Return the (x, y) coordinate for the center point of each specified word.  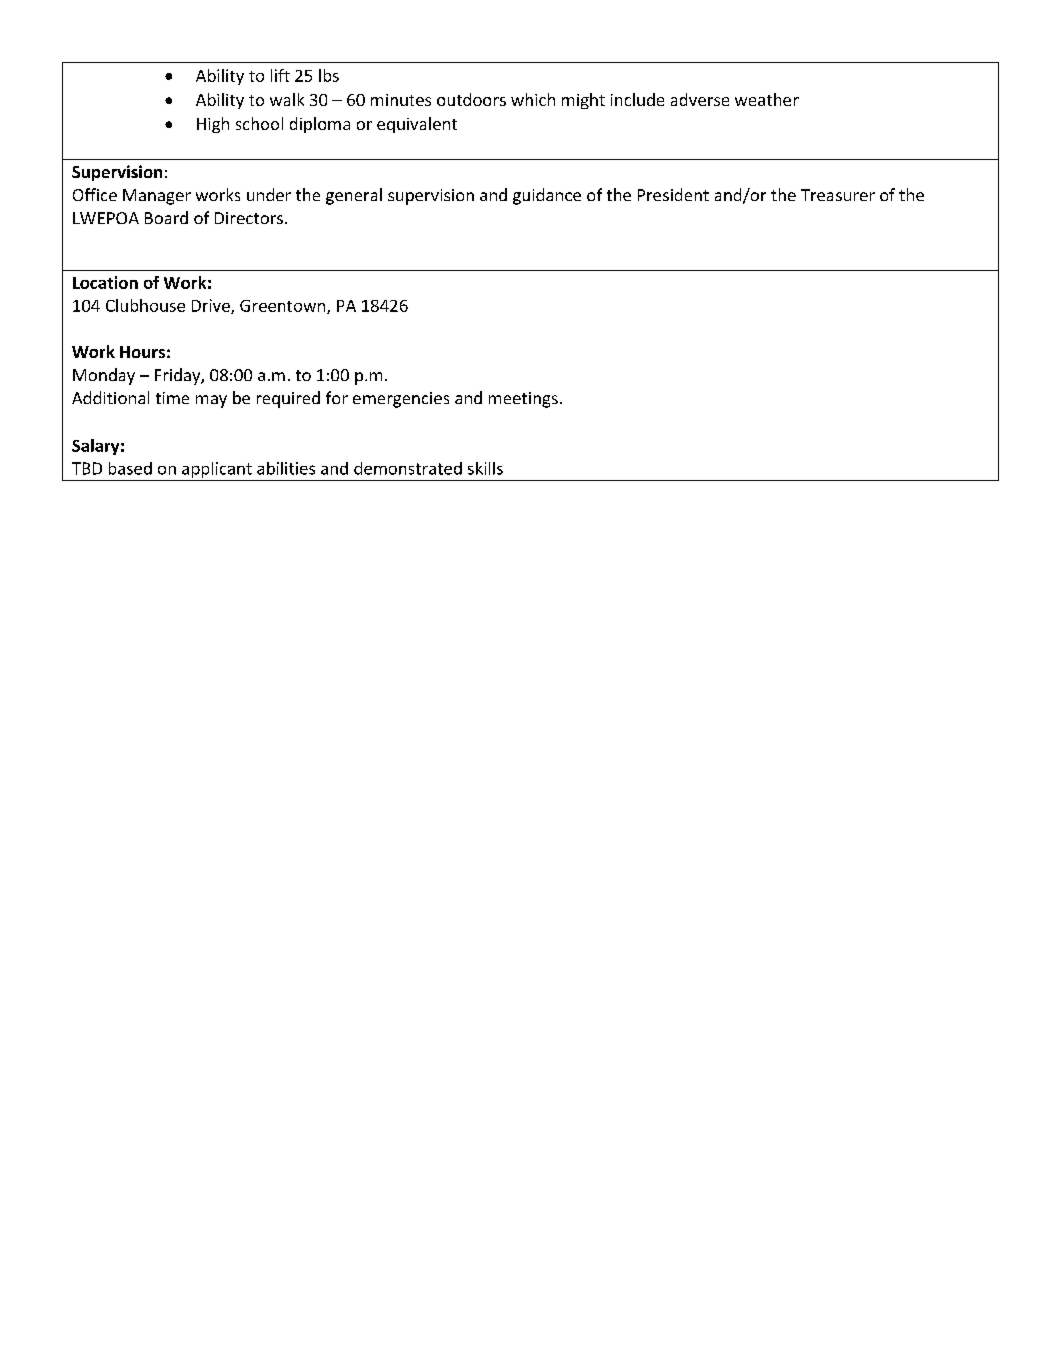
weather (767, 99)
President (673, 194)
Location (105, 282)
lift (280, 75)
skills (485, 468)
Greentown (284, 307)
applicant (217, 470)
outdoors (471, 99)
